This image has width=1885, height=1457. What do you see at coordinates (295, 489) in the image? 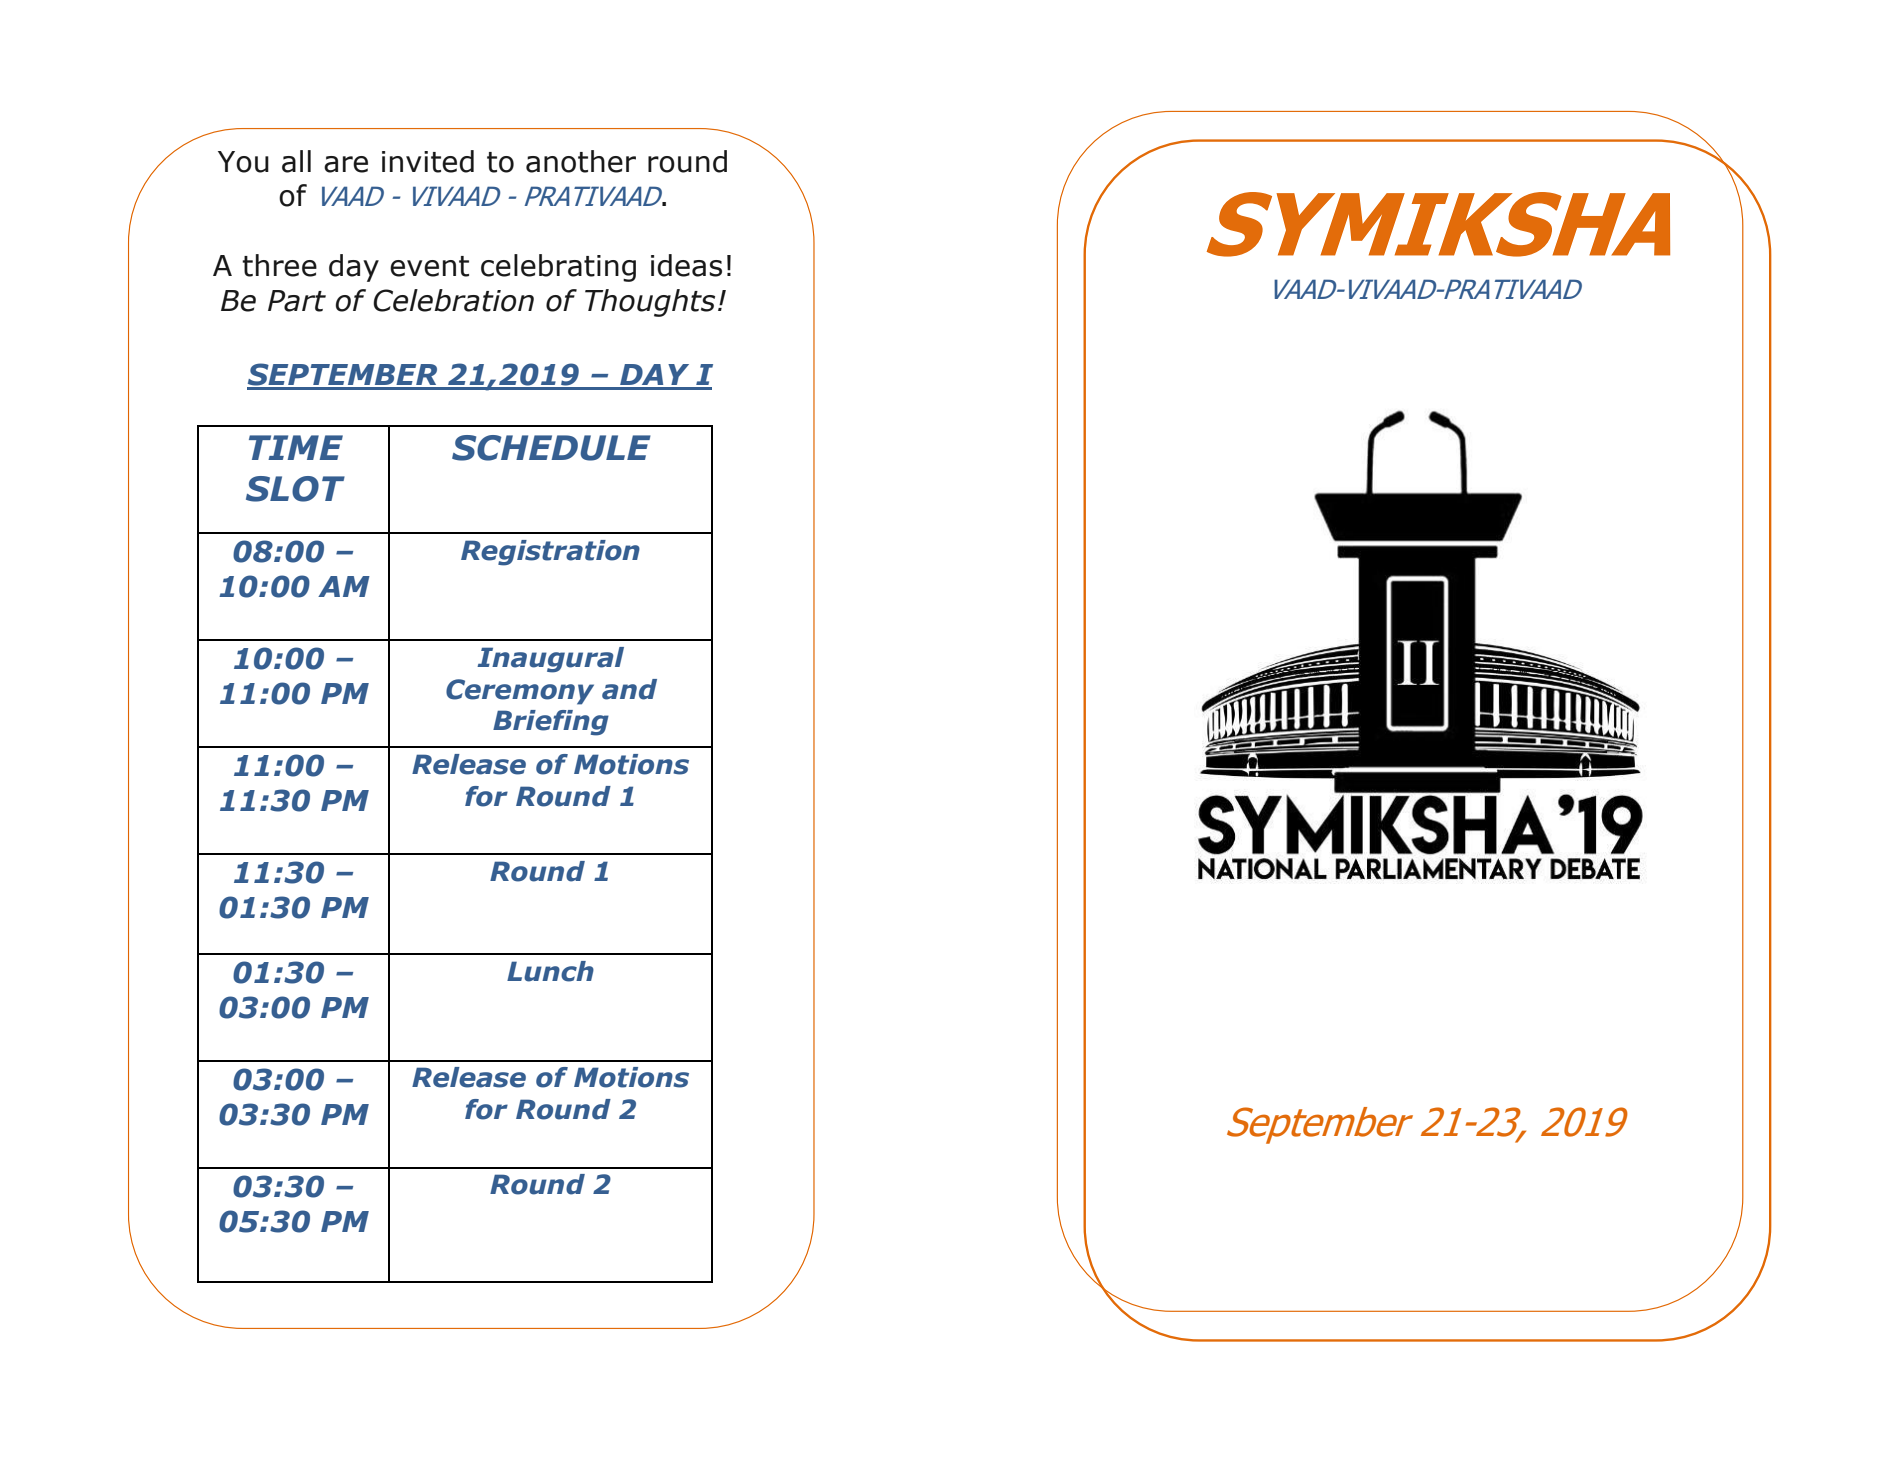
I see `SLOT` at bounding box center [295, 489].
